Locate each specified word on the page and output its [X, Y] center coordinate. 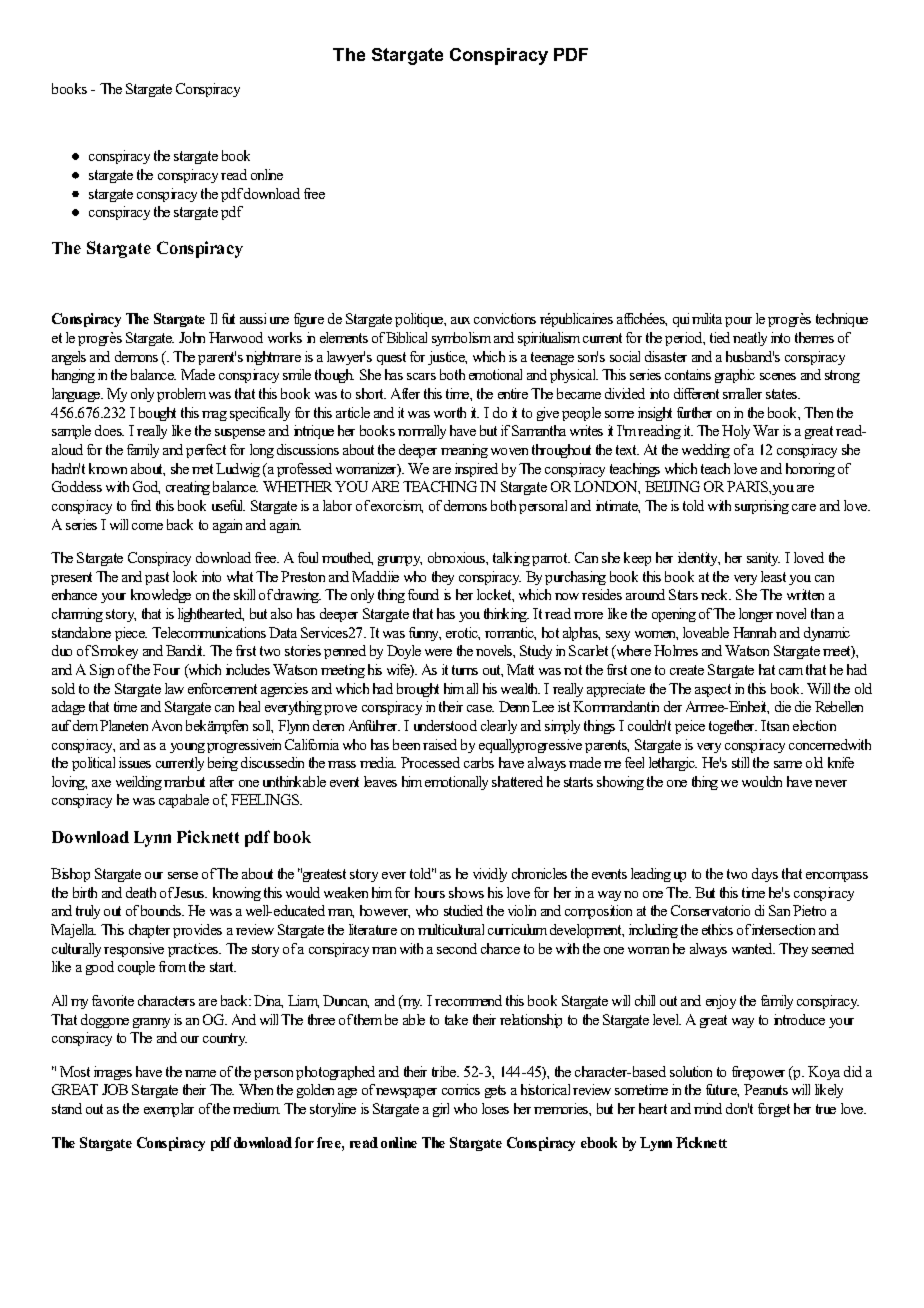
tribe [445, 1071]
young [187, 748]
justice [447, 358]
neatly [750, 339]
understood [445, 725]
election [814, 725]
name [200, 1073]
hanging [73, 376]
